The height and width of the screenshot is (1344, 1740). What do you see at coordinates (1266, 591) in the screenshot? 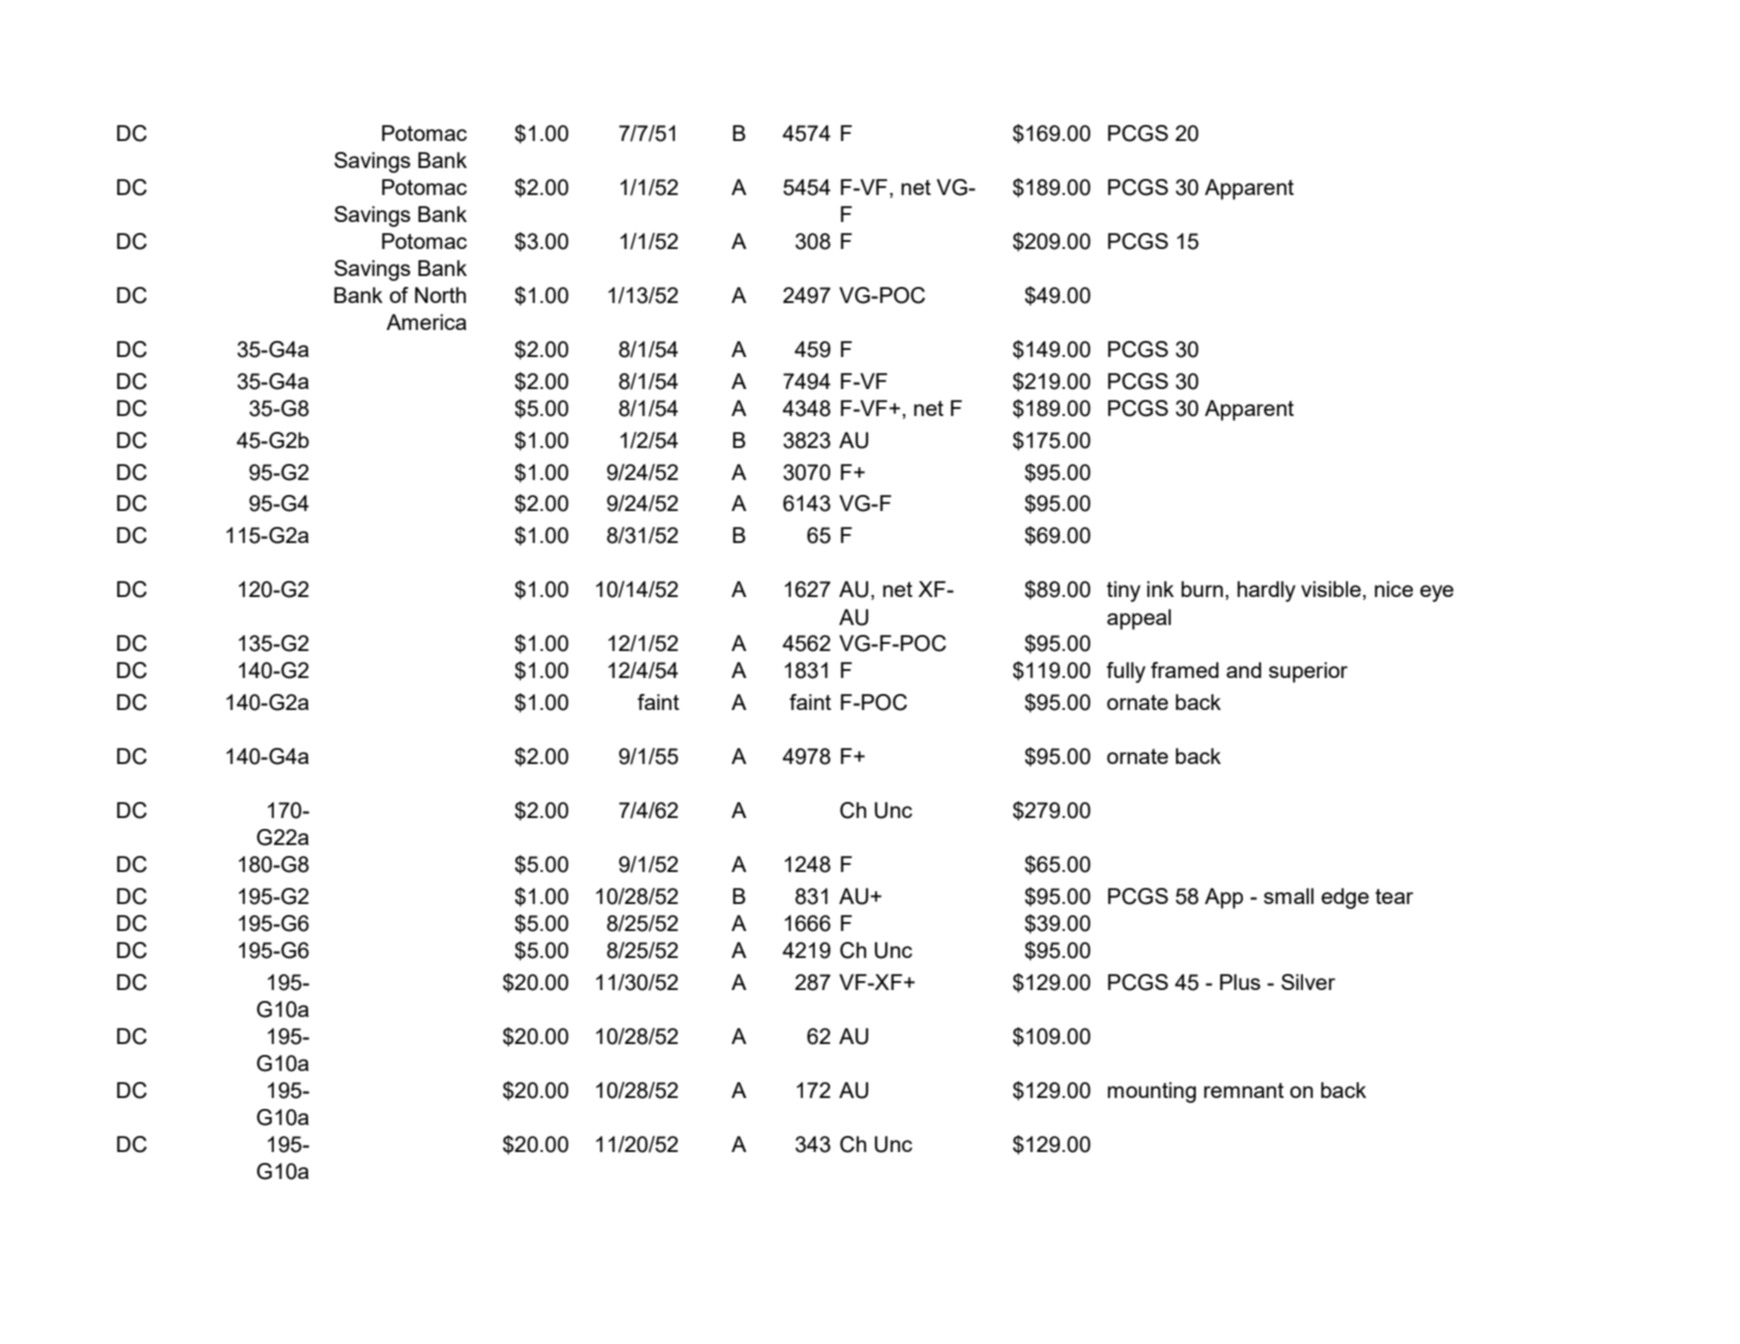
I see `hardly` at bounding box center [1266, 591].
